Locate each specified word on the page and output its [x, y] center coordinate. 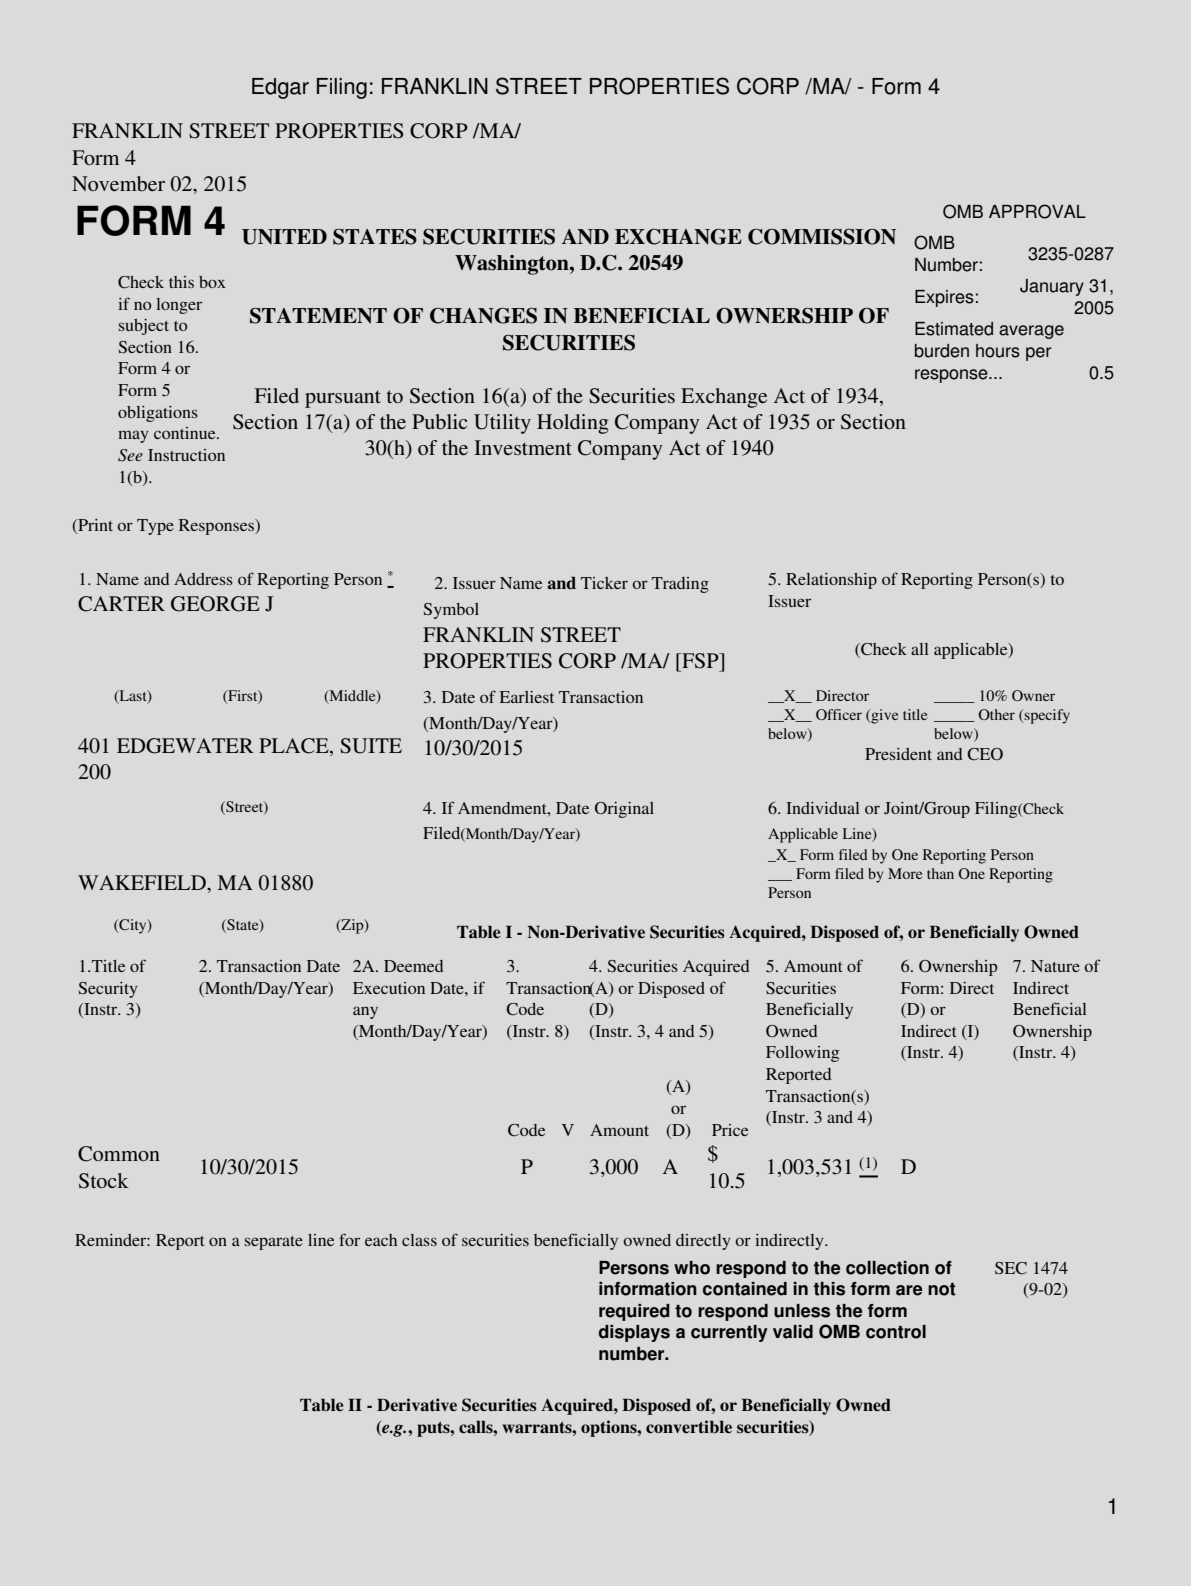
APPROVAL [1037, 211]
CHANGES [483, 316]
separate [274, 1243]
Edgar [280, 88]
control [896, 1332]
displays [634, 1333]
